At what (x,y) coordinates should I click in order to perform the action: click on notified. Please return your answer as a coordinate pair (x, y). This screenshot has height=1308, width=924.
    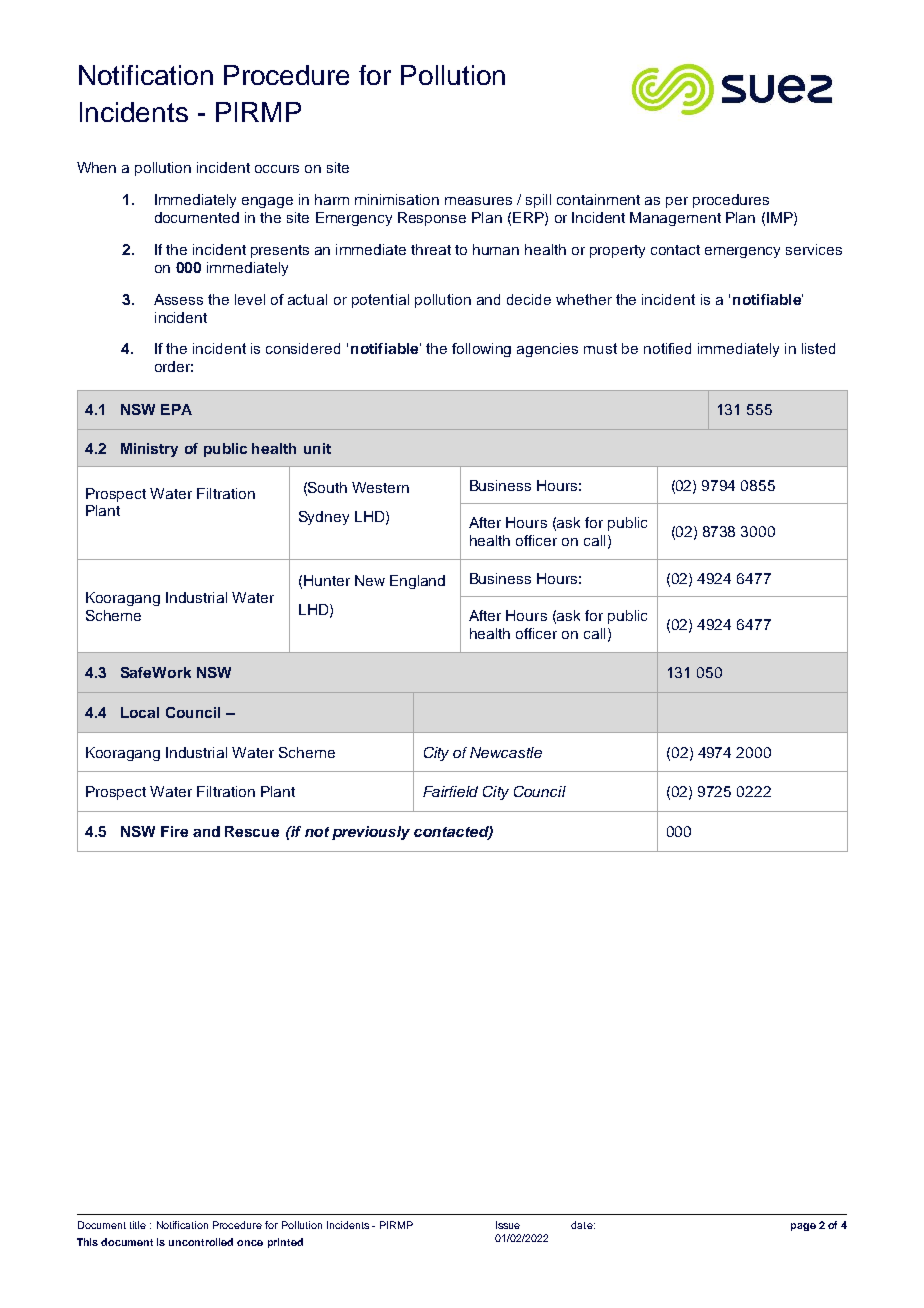
    Looking at the image, I should click on (667, 348).
